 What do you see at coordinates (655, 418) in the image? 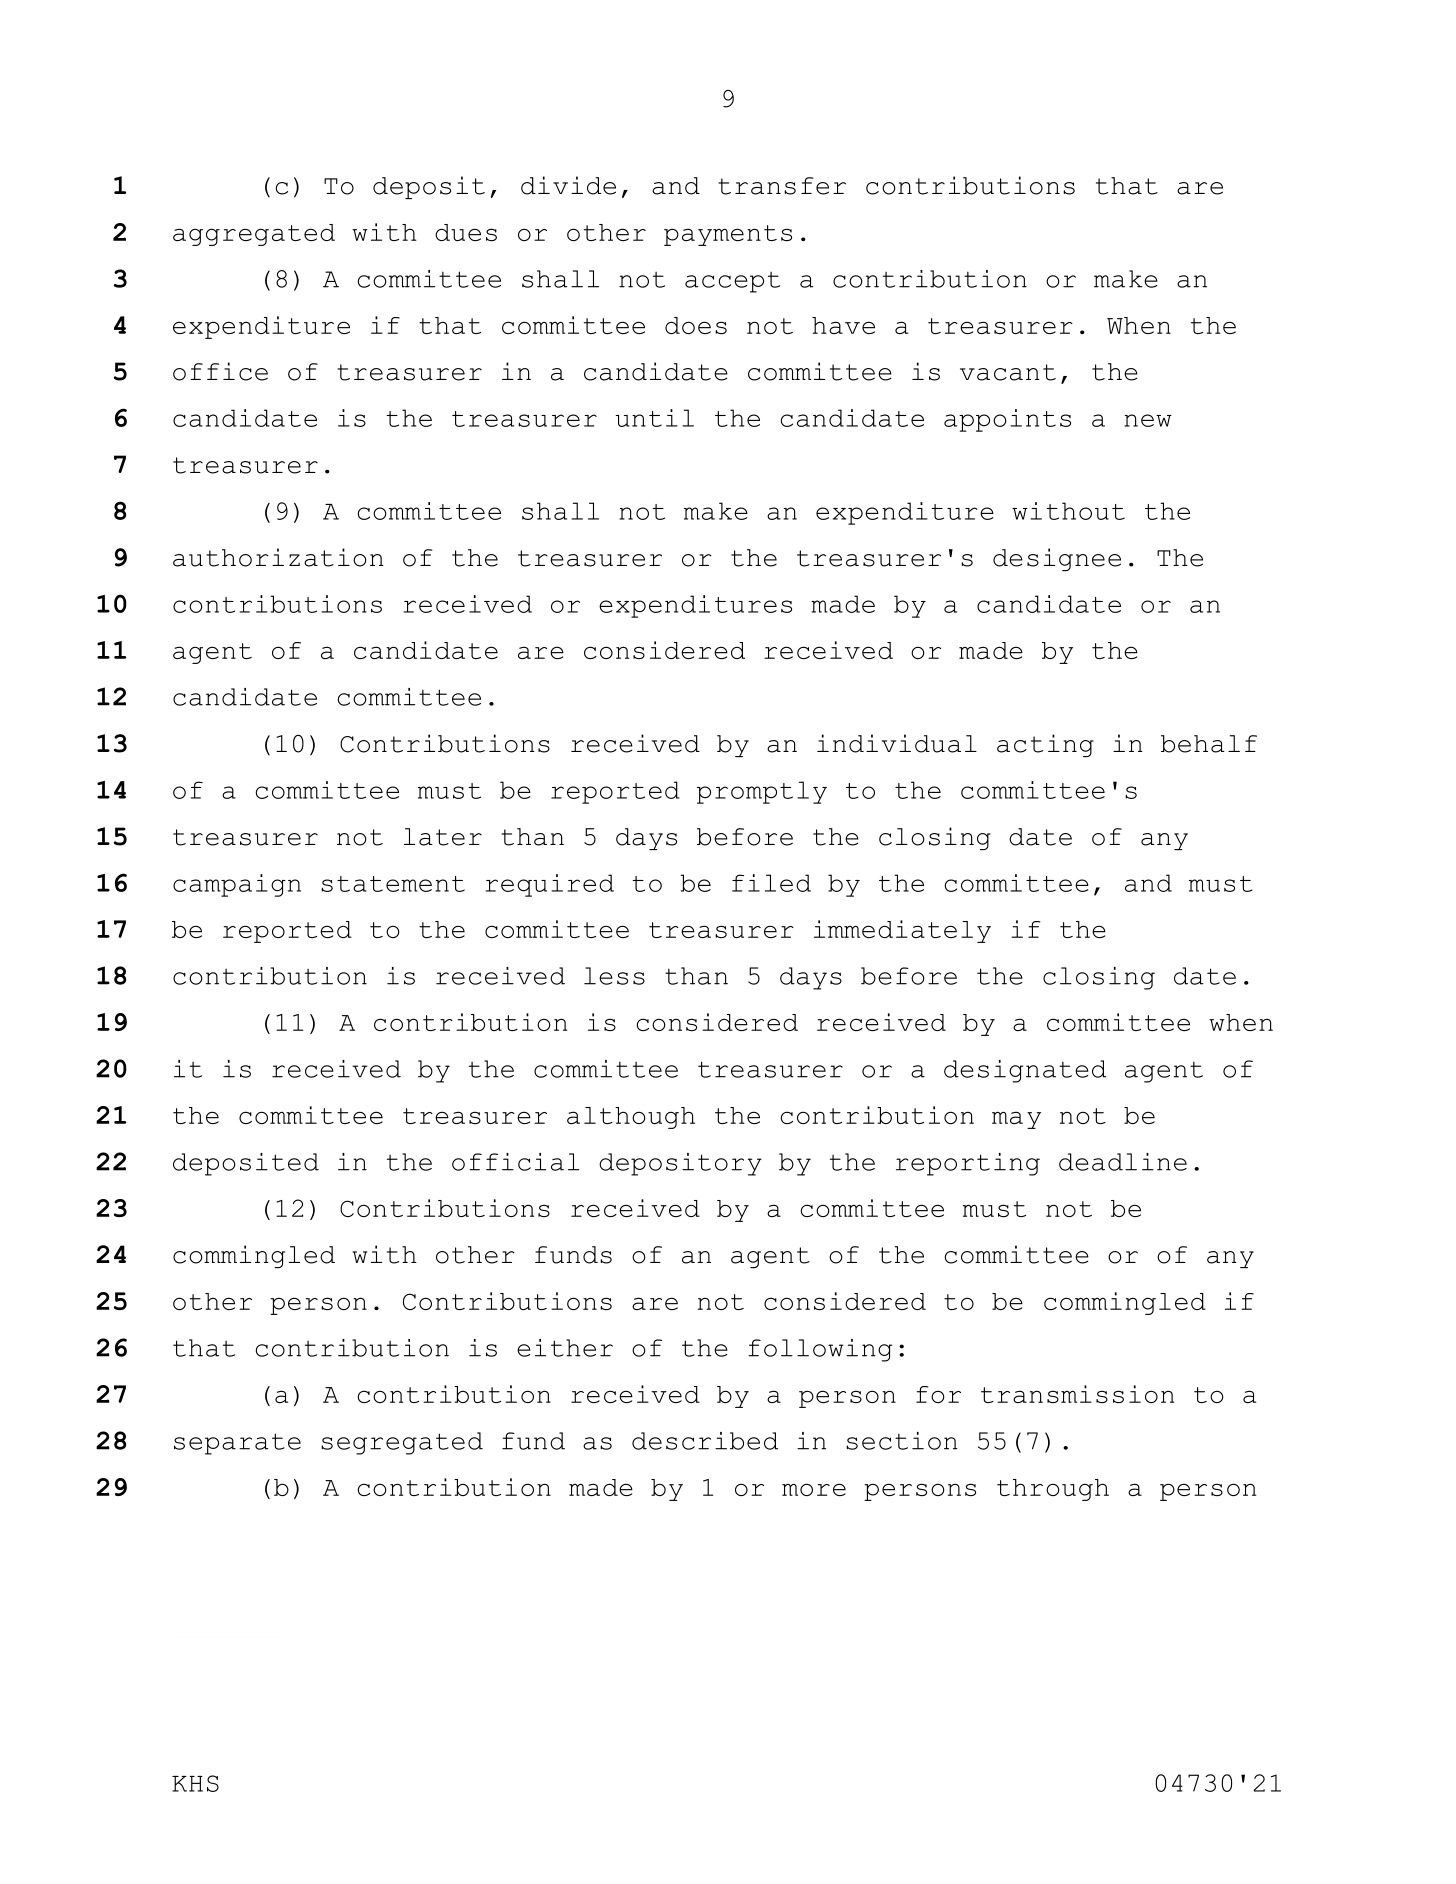
I see `until` at bounding box center [655, 418].
